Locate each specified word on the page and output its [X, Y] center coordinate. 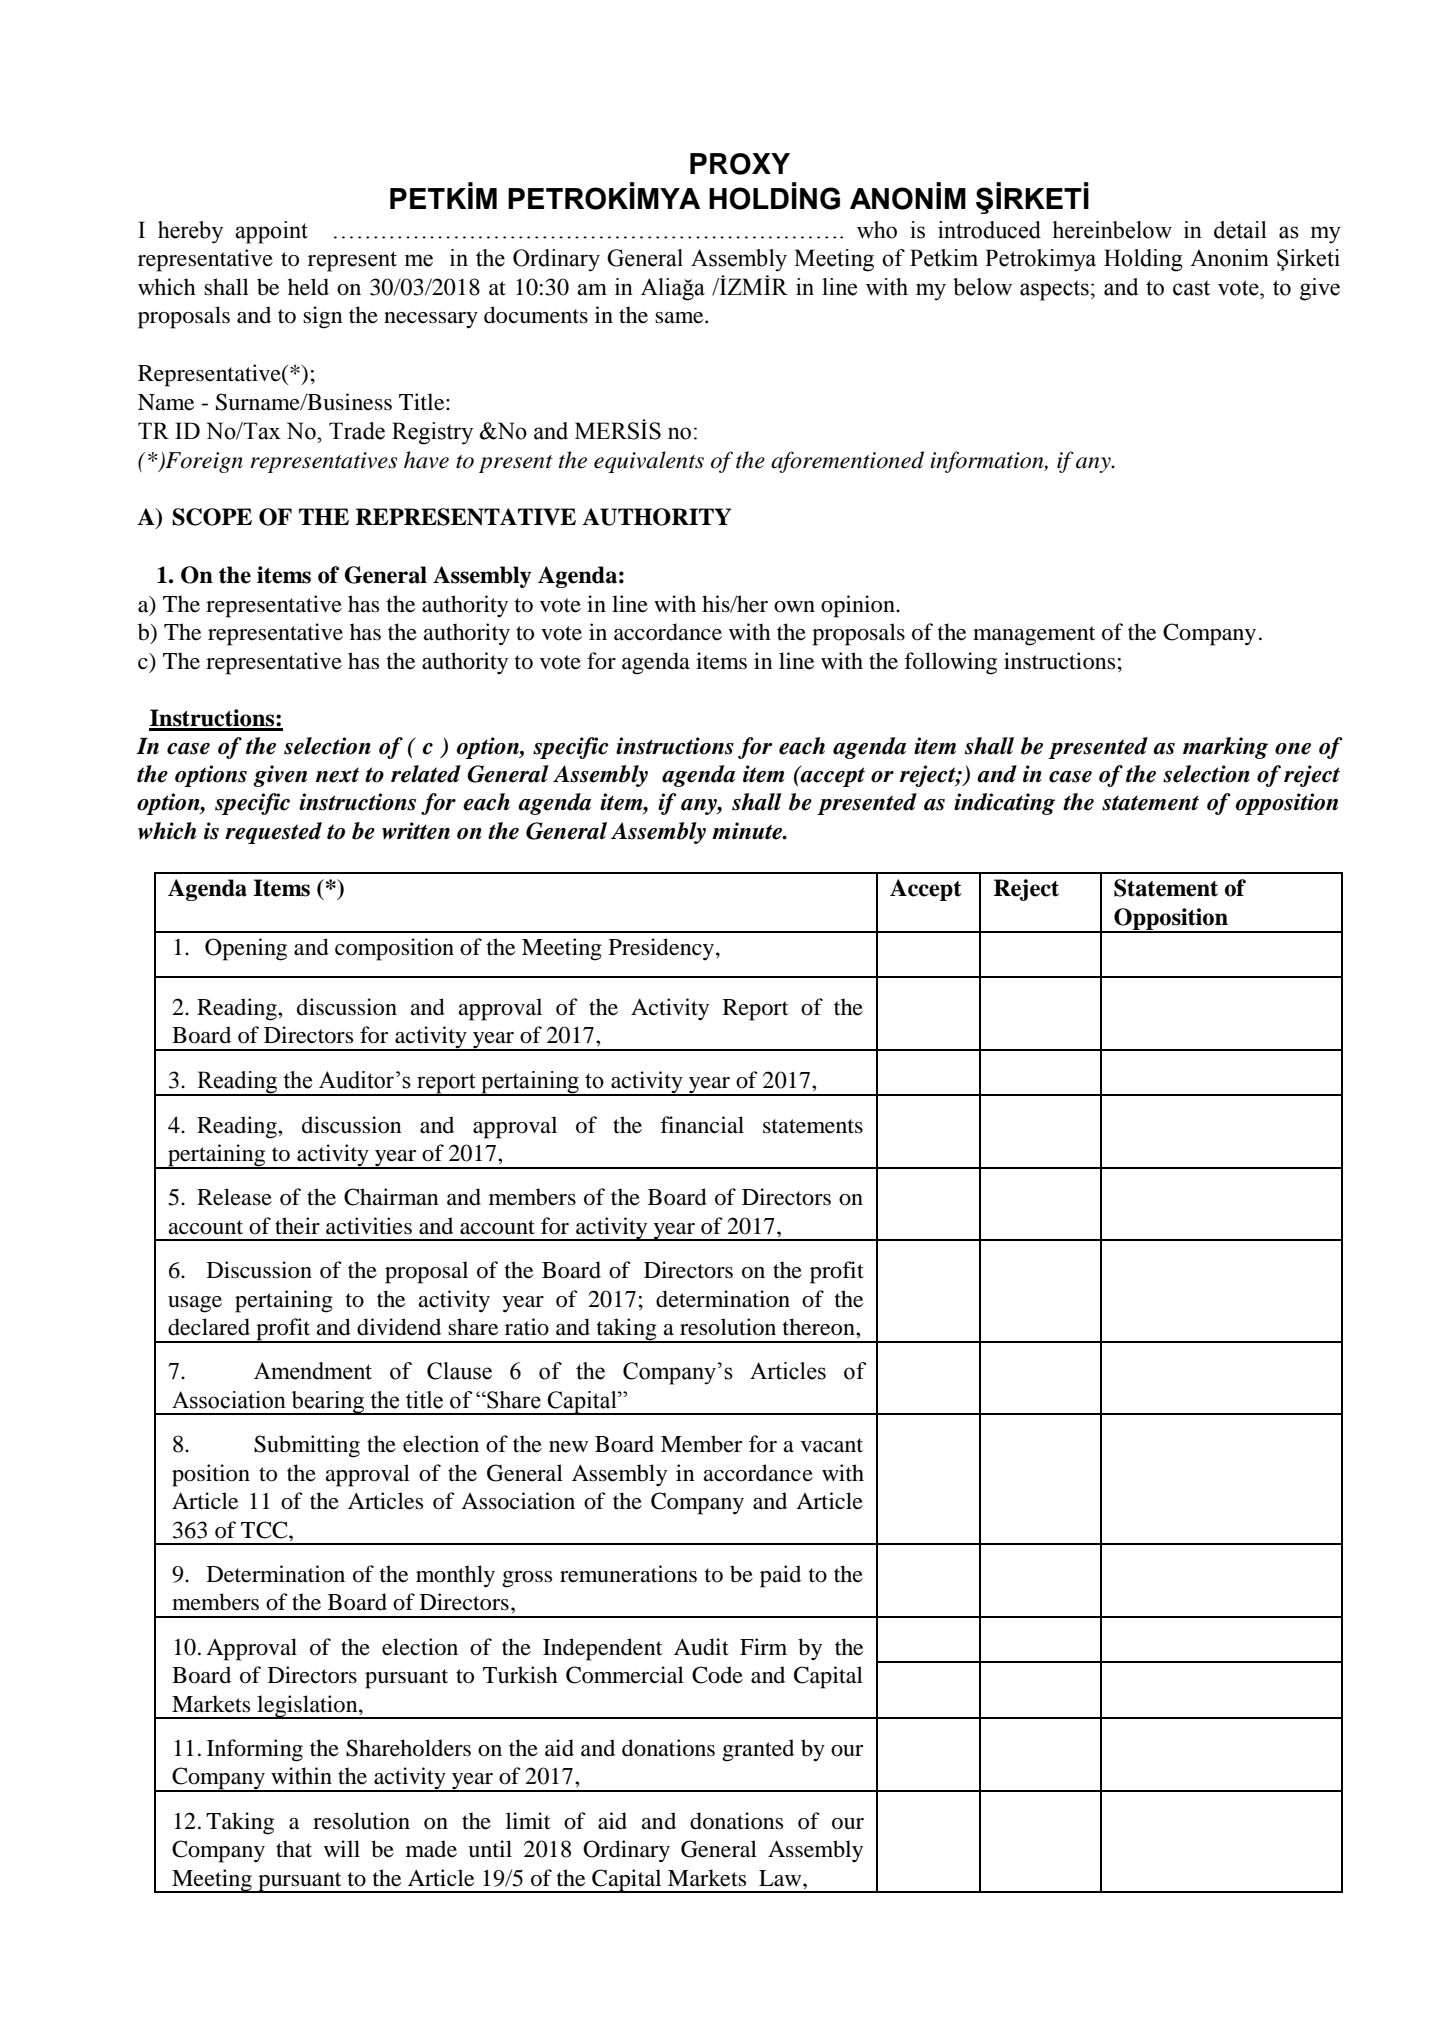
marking [1225, 748]
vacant [832, 1445]
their [297, 1226]
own [794, 607]
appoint [271, 232]
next [338, 775]
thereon [820, 1327]
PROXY [740, 164]
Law [781, 1878]
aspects [1054, 290]
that [294, 1849]
